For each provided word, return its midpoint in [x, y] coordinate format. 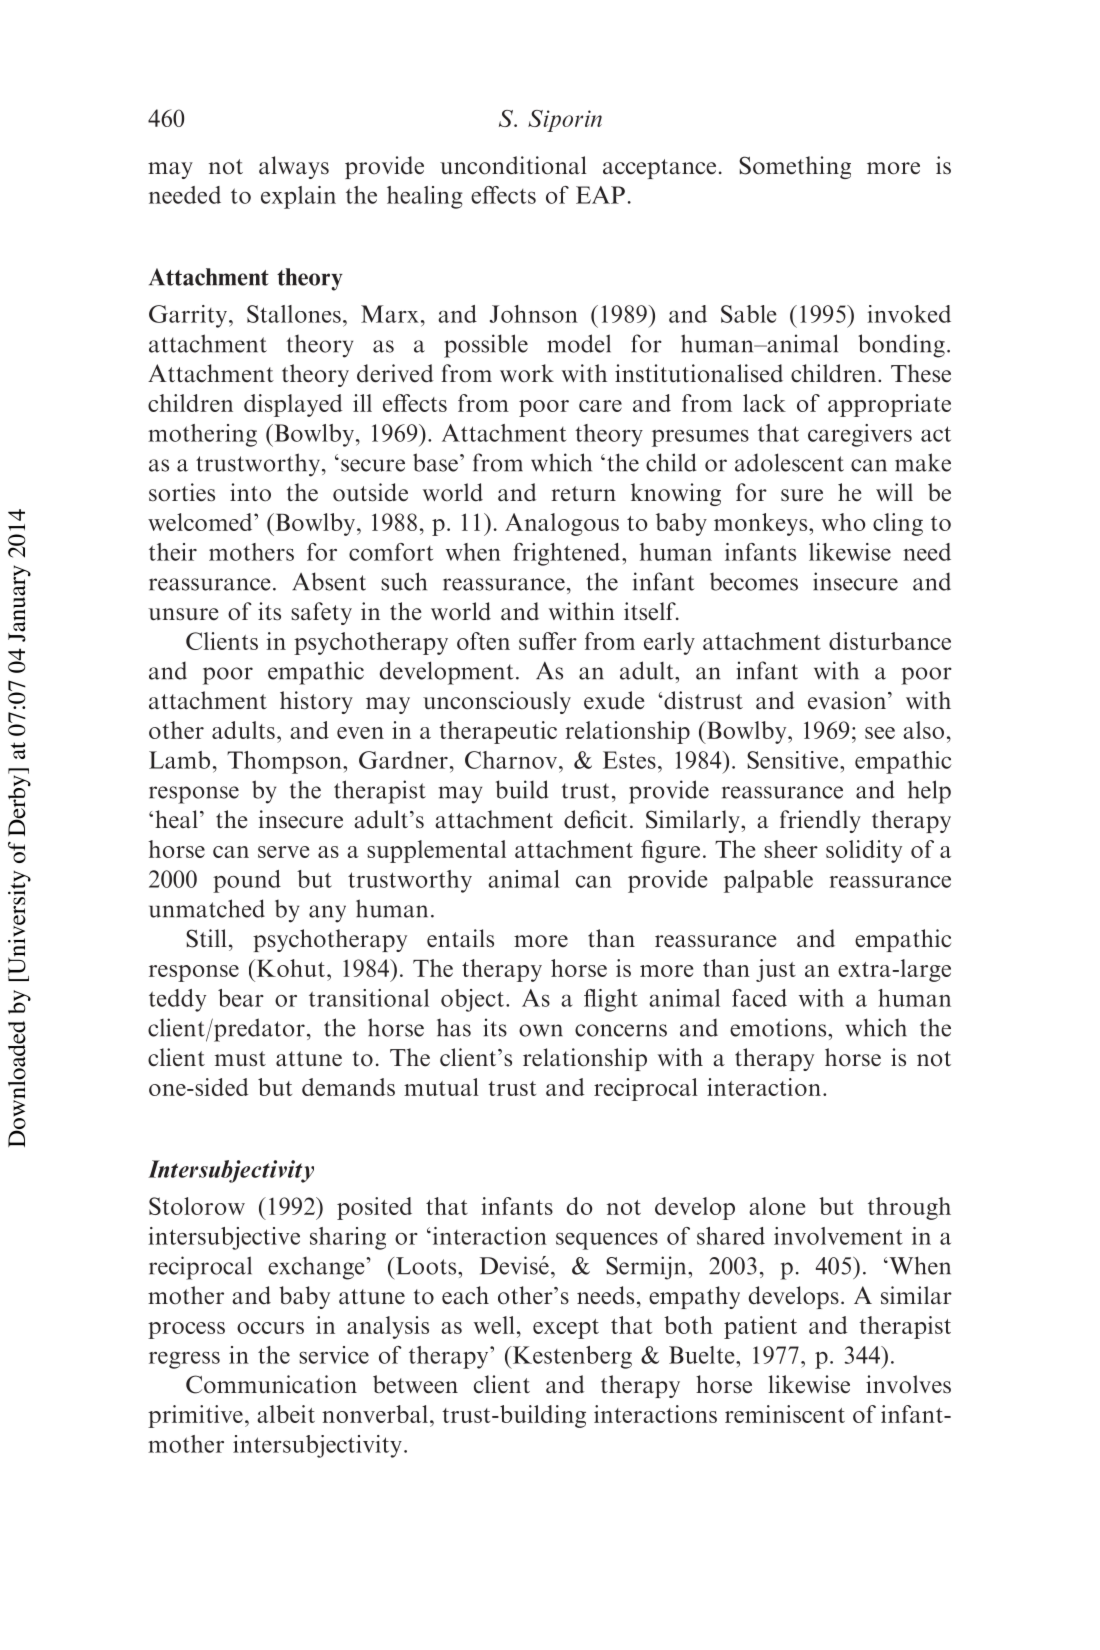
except [566, 1329]
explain [298, 197]
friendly [820, 821]
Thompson [285, 762]
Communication [271, 1384]
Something [795, 167]
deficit [596, 819]
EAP [600, 195]
